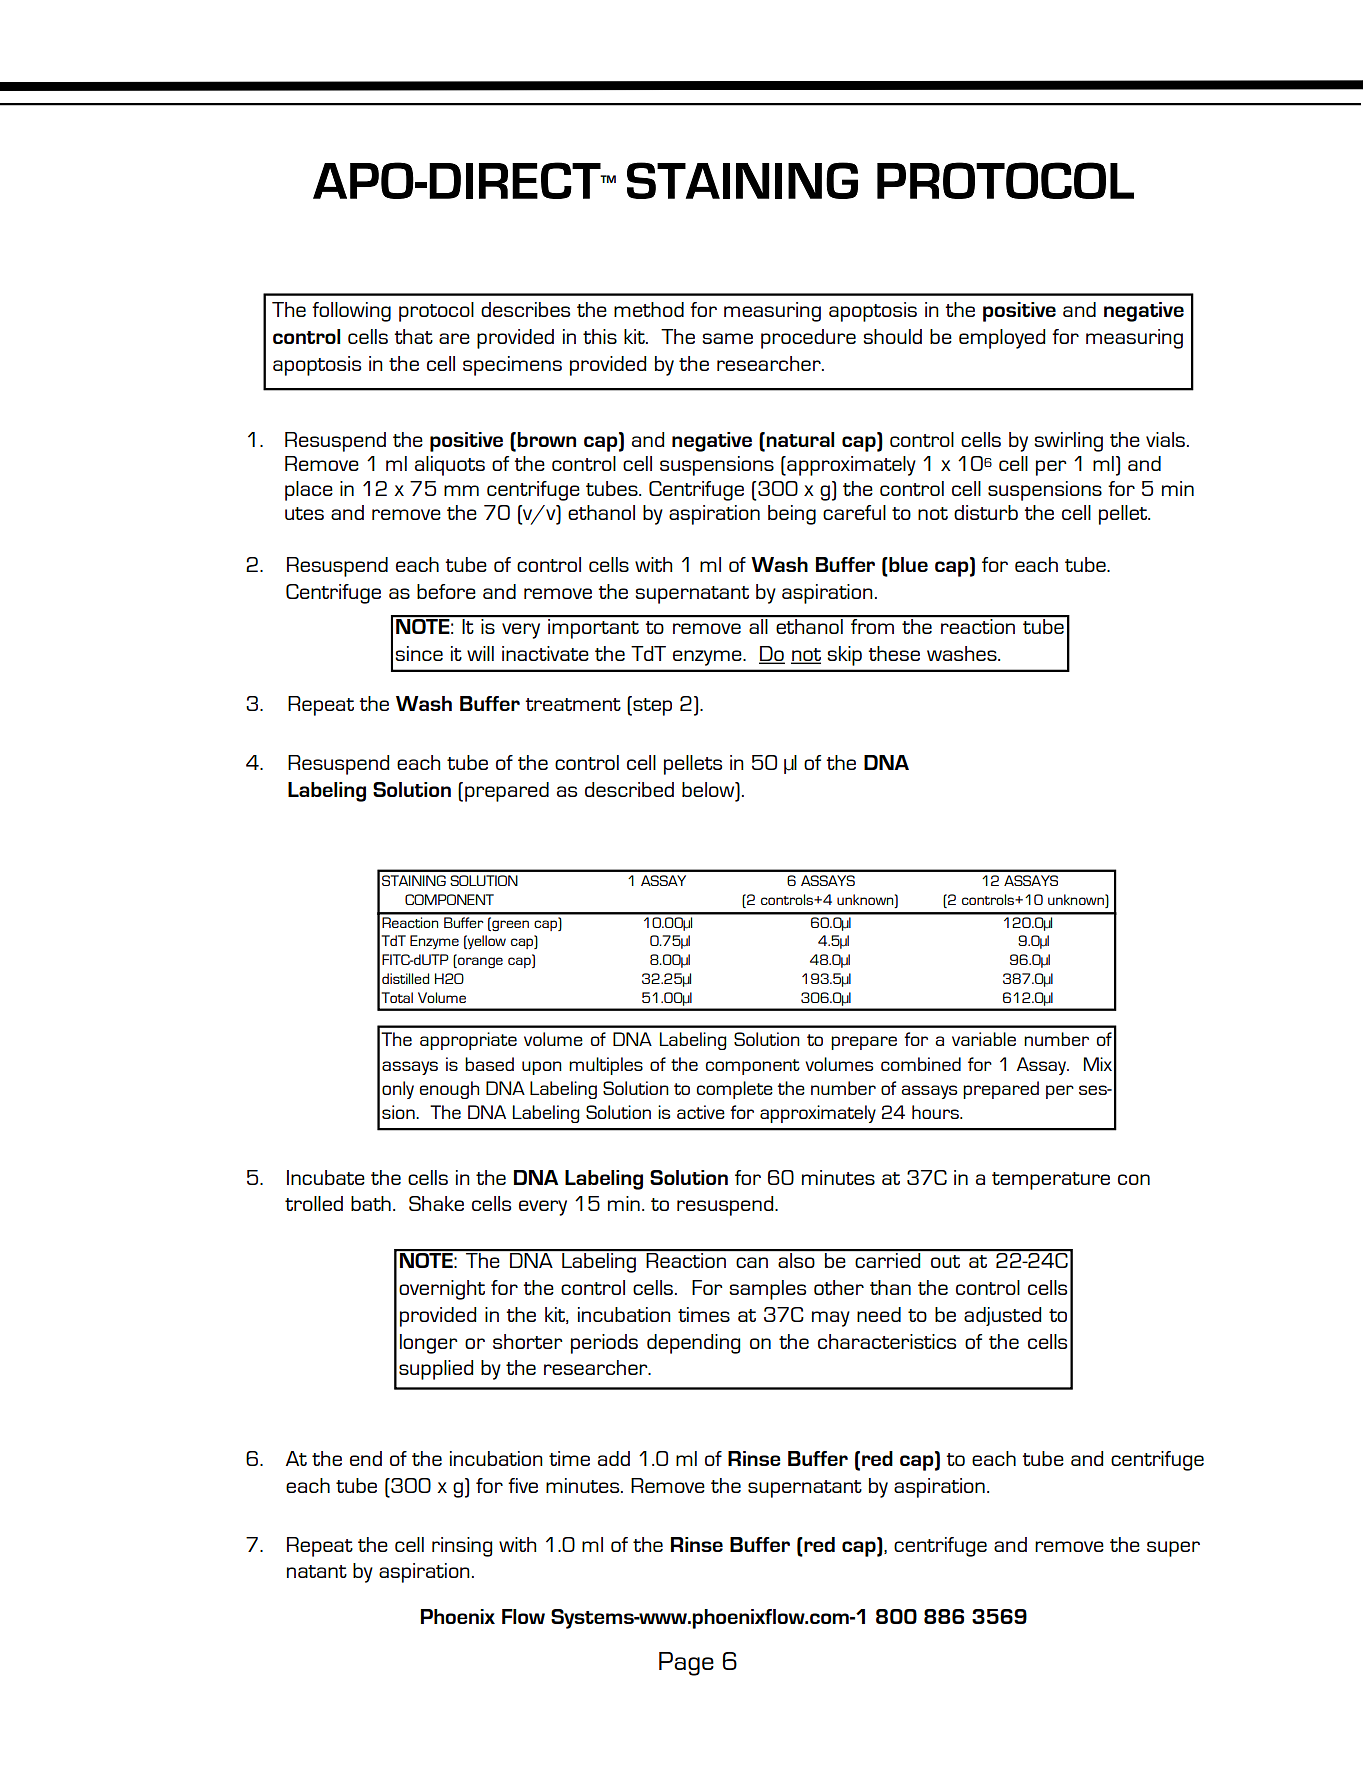 The width and height of the page is (1367, 1768). I want to click on Page, so click(686, 1664).
